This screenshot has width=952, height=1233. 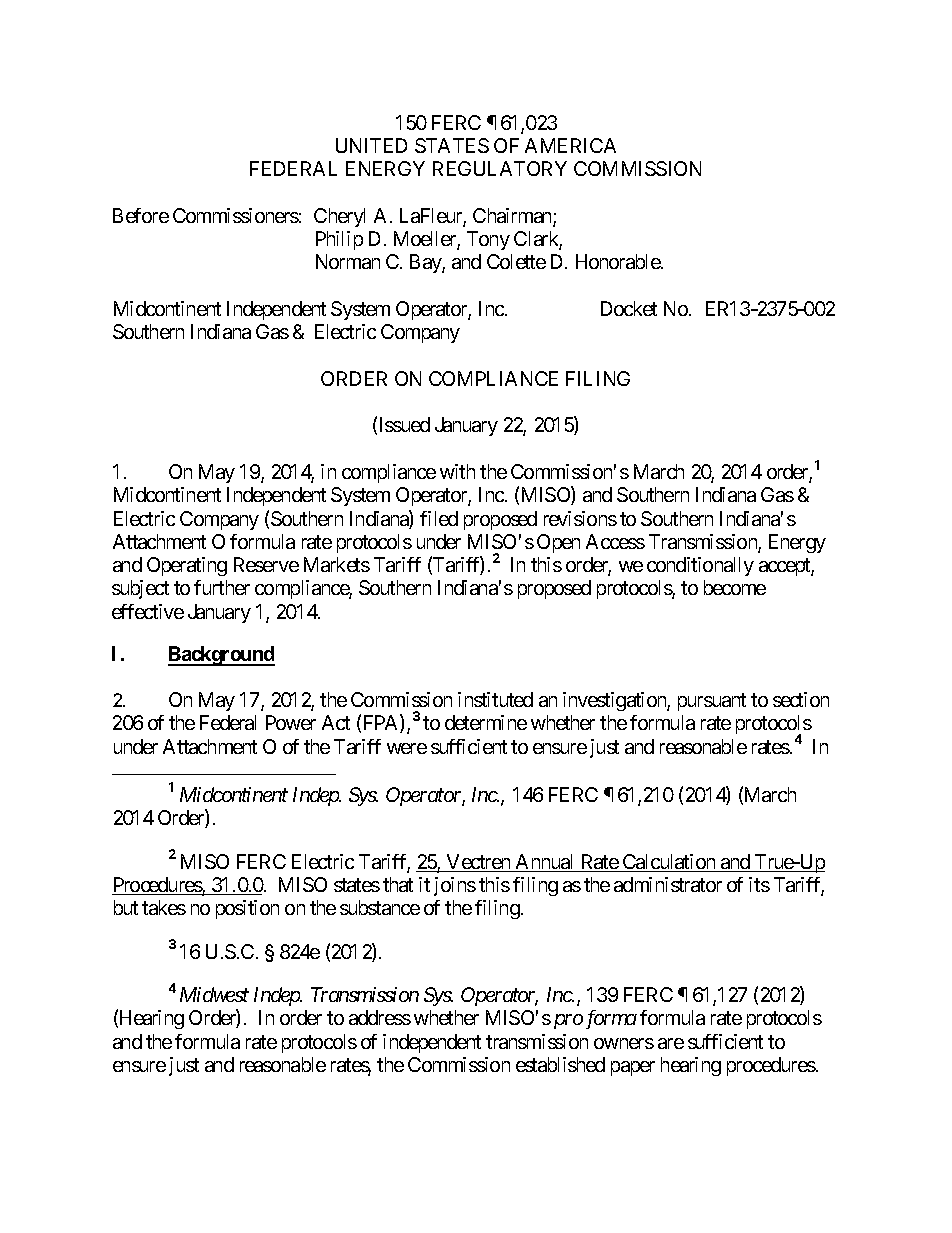 I want to click on filed, so click(x=439, y=518).
